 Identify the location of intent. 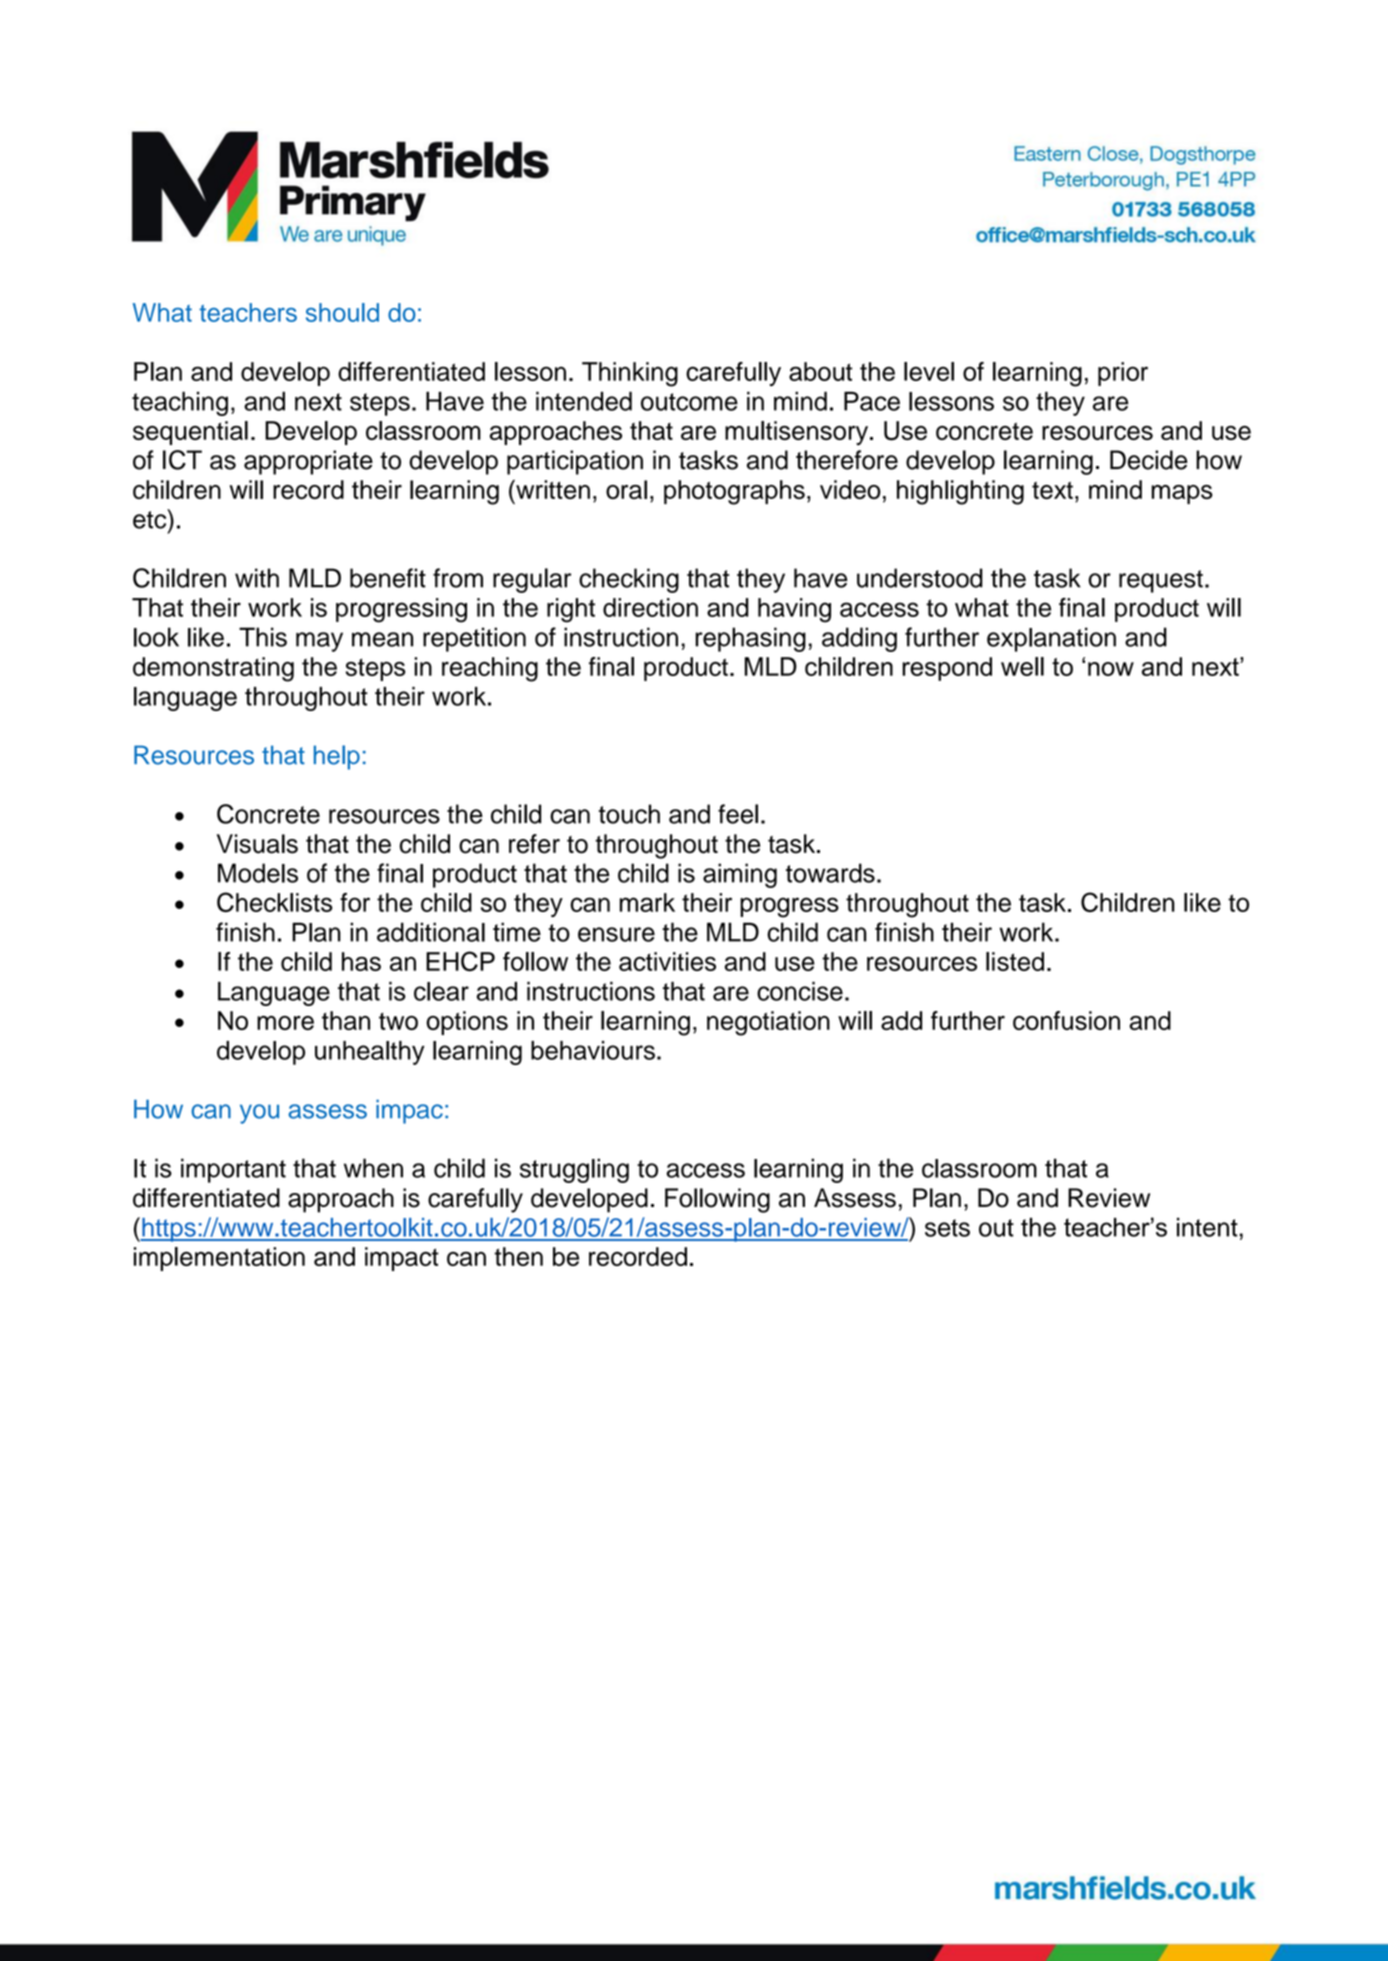
(1207, 1227).
